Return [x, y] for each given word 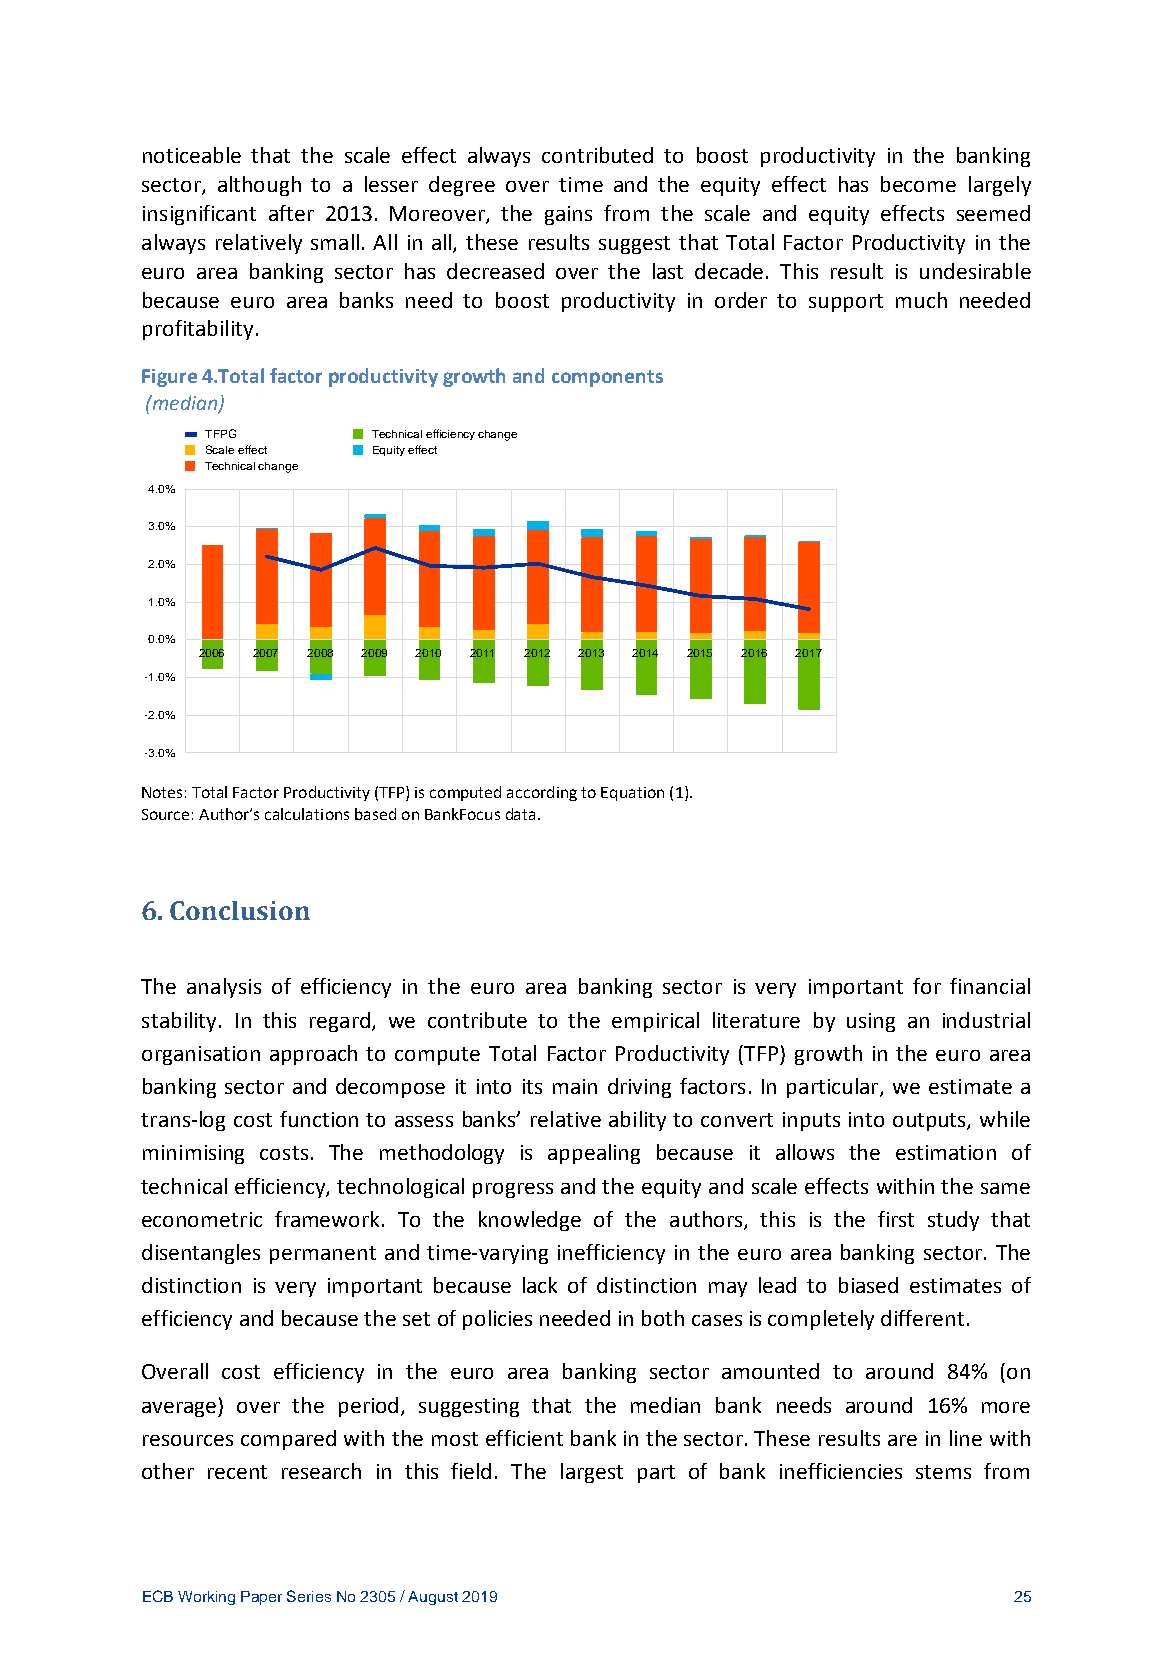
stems [943, 1472]
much [921, 300]
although [259, 186]
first [896, 1219]
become [918, 184]
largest [592, 1473]
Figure [169, 378]
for [927, 986]
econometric [202, 1219]
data [520, 814]
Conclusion [240, 910]
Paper [261, 1598]
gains [568, 215]
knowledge [530, 1221]
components [607, 378]
